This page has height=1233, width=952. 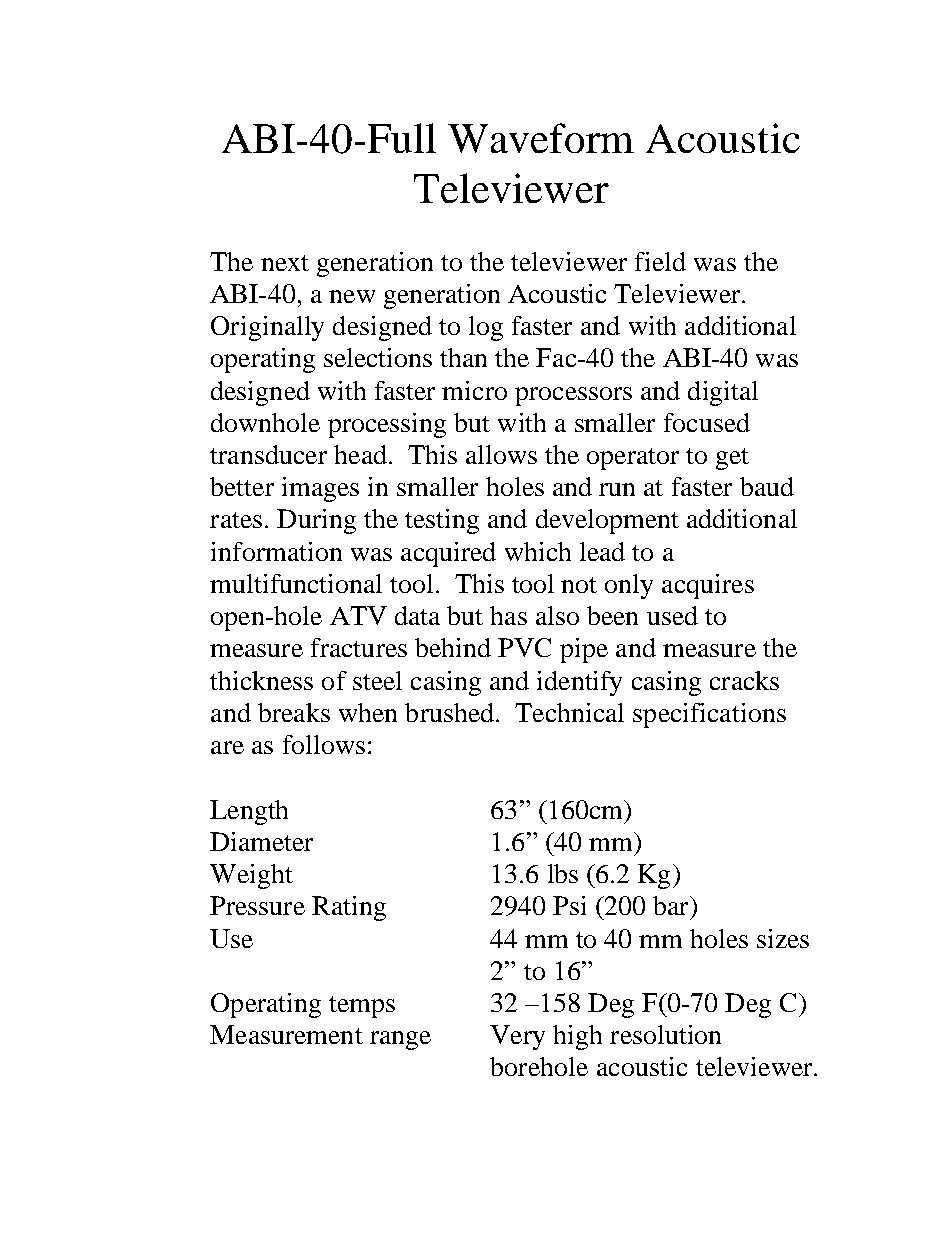 I want to click on field, so click(x=660, y=261).
